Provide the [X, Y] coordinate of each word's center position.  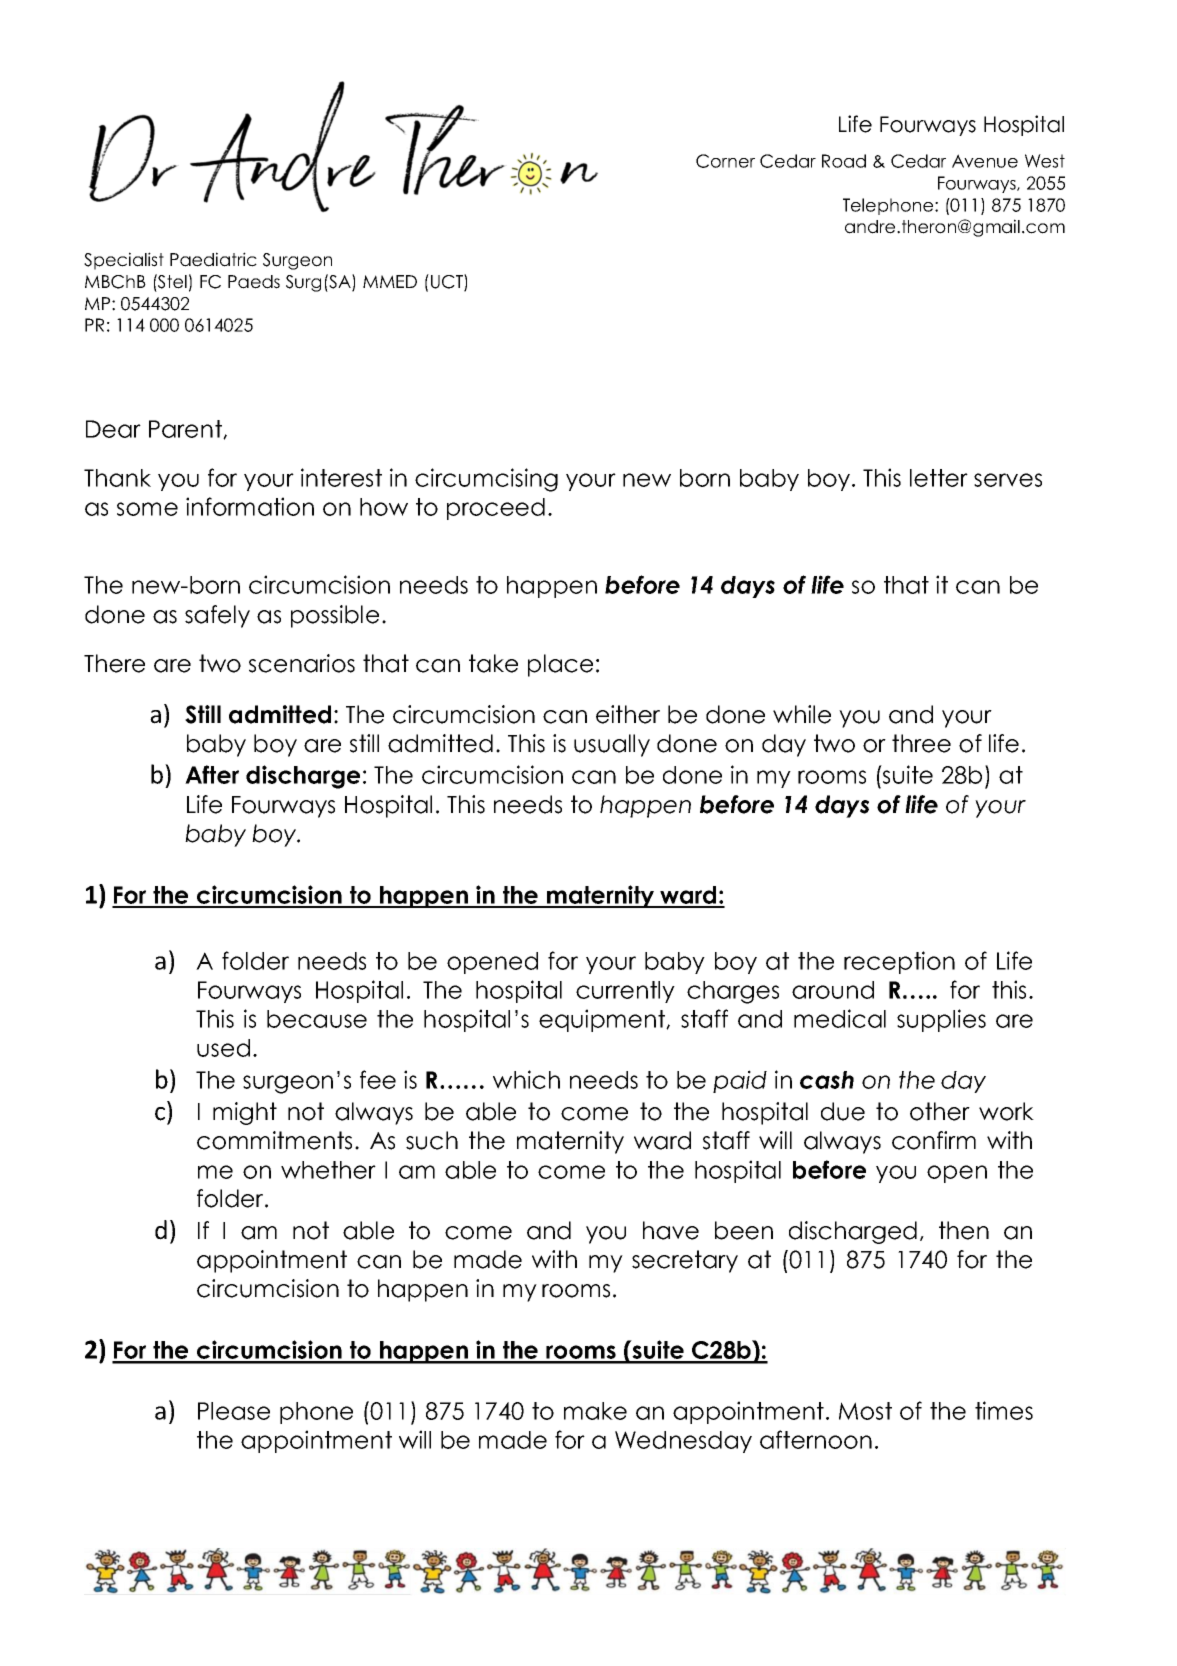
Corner [725, 161]
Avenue [985, 161]
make [595, 1411]
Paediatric [213, 259]
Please [234, 1411]
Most [865, 1411]
